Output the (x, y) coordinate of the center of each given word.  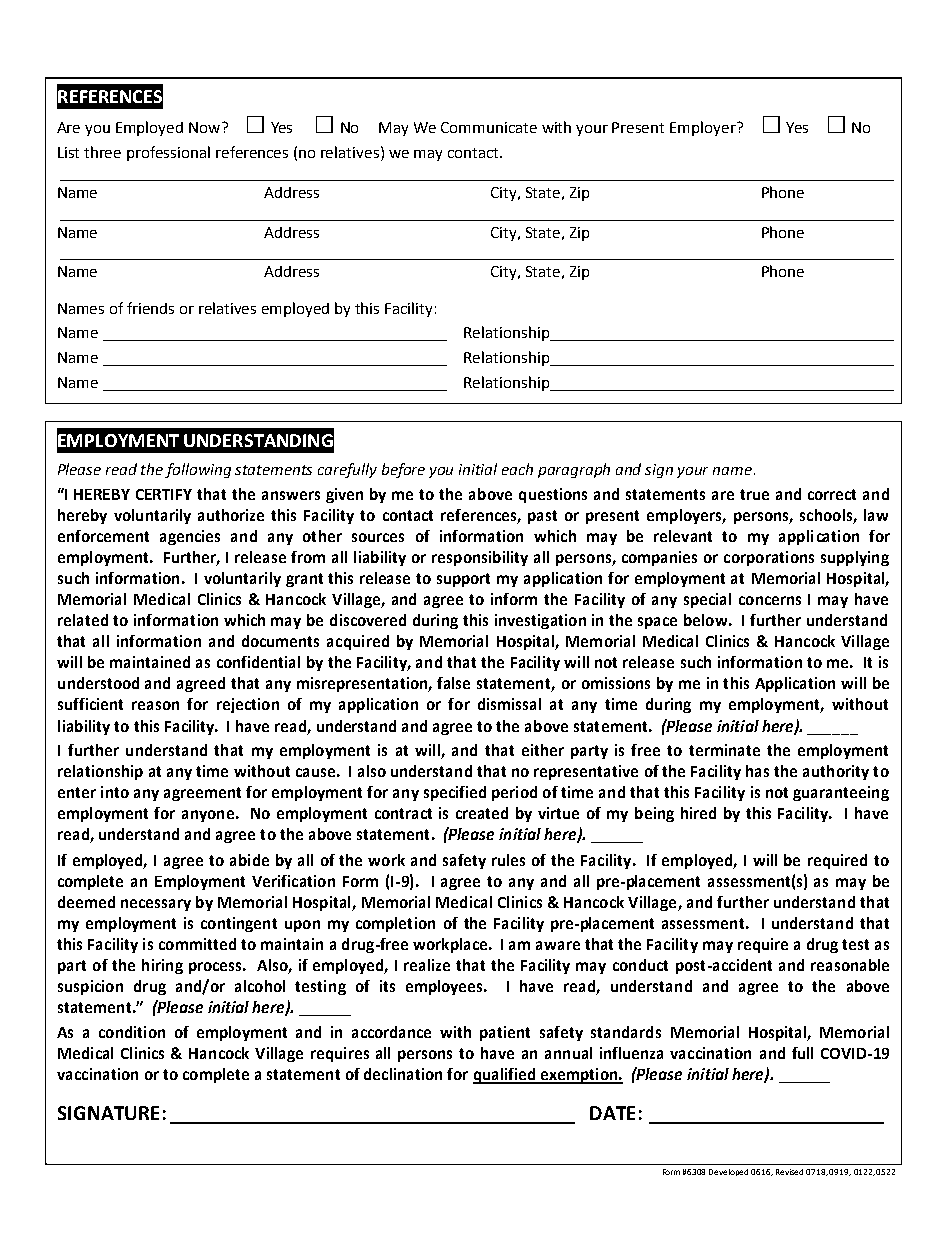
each (517, 469)
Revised (789, 1172)
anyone (208, 816)
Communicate (489, 127)
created (482, 813)
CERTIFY (164, 494)
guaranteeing (841, 793)
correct (832, 494)
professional (168, 153)
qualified (505, 1076)
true (754, 494)
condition (132, 1032)
